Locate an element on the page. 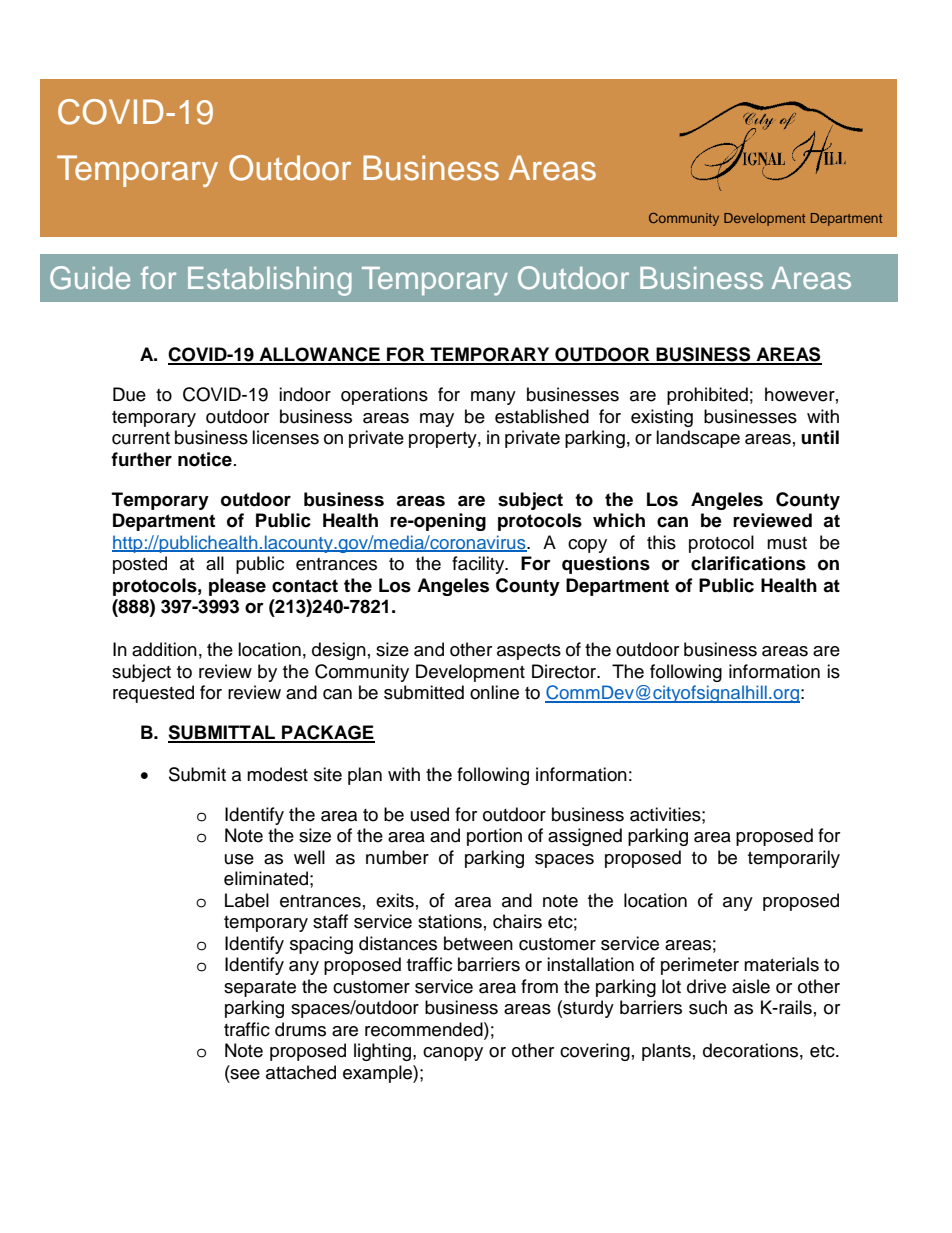 This document has height=1233, width=952. may is located at coordinates (437, 420).
